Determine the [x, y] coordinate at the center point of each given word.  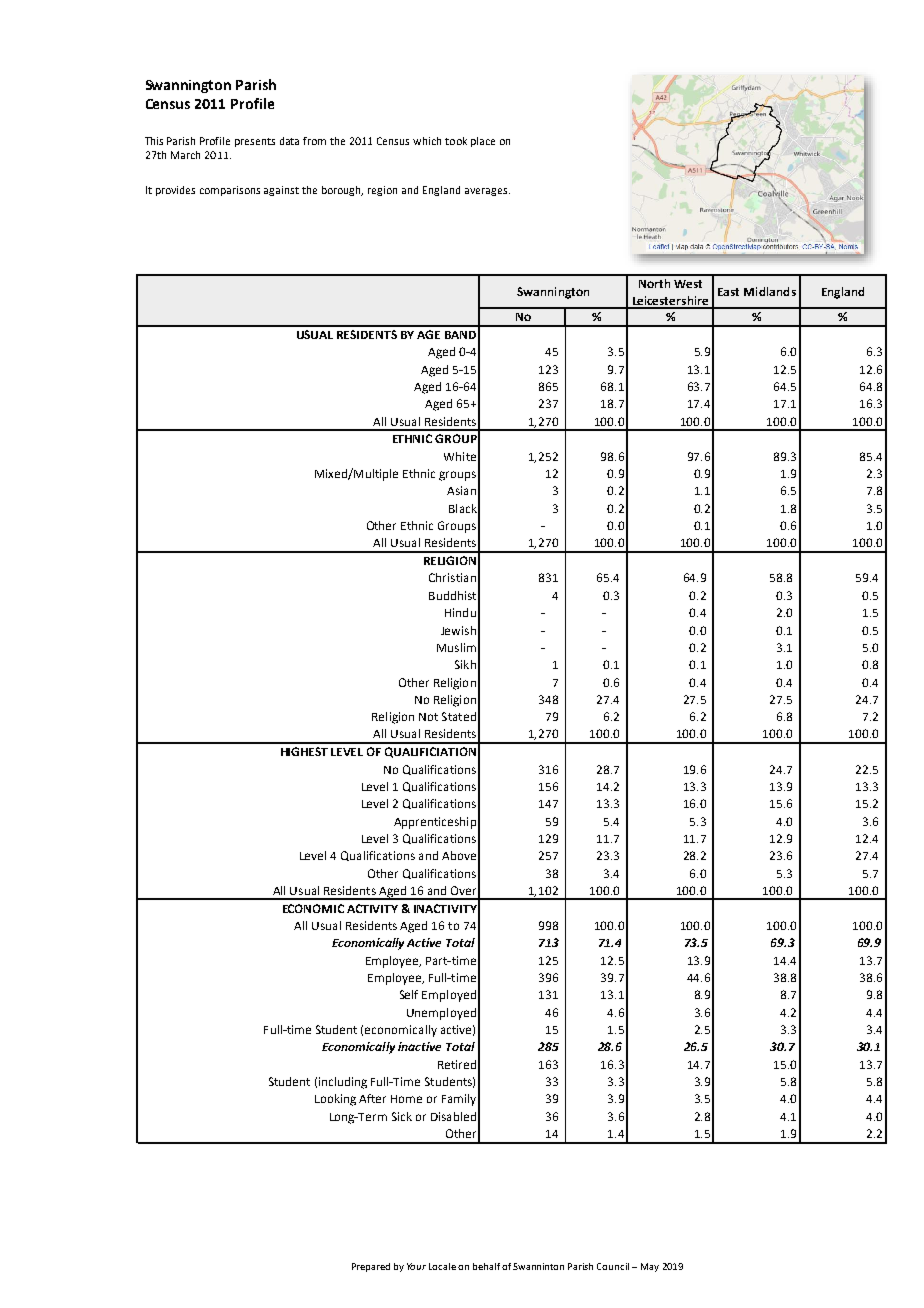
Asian [461, 490]
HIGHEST [304, 751]
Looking [335, 1100]
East [728, 292]
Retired [457, 1064]
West [688, 284]
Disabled [453, 1116]
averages [487, 192]
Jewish [458, 630]
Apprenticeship [435, 823]
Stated [459, 716]
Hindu [460, 612]
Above [459, 855]
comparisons [230, 191]
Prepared [371, 1267]
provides [175, 191]
